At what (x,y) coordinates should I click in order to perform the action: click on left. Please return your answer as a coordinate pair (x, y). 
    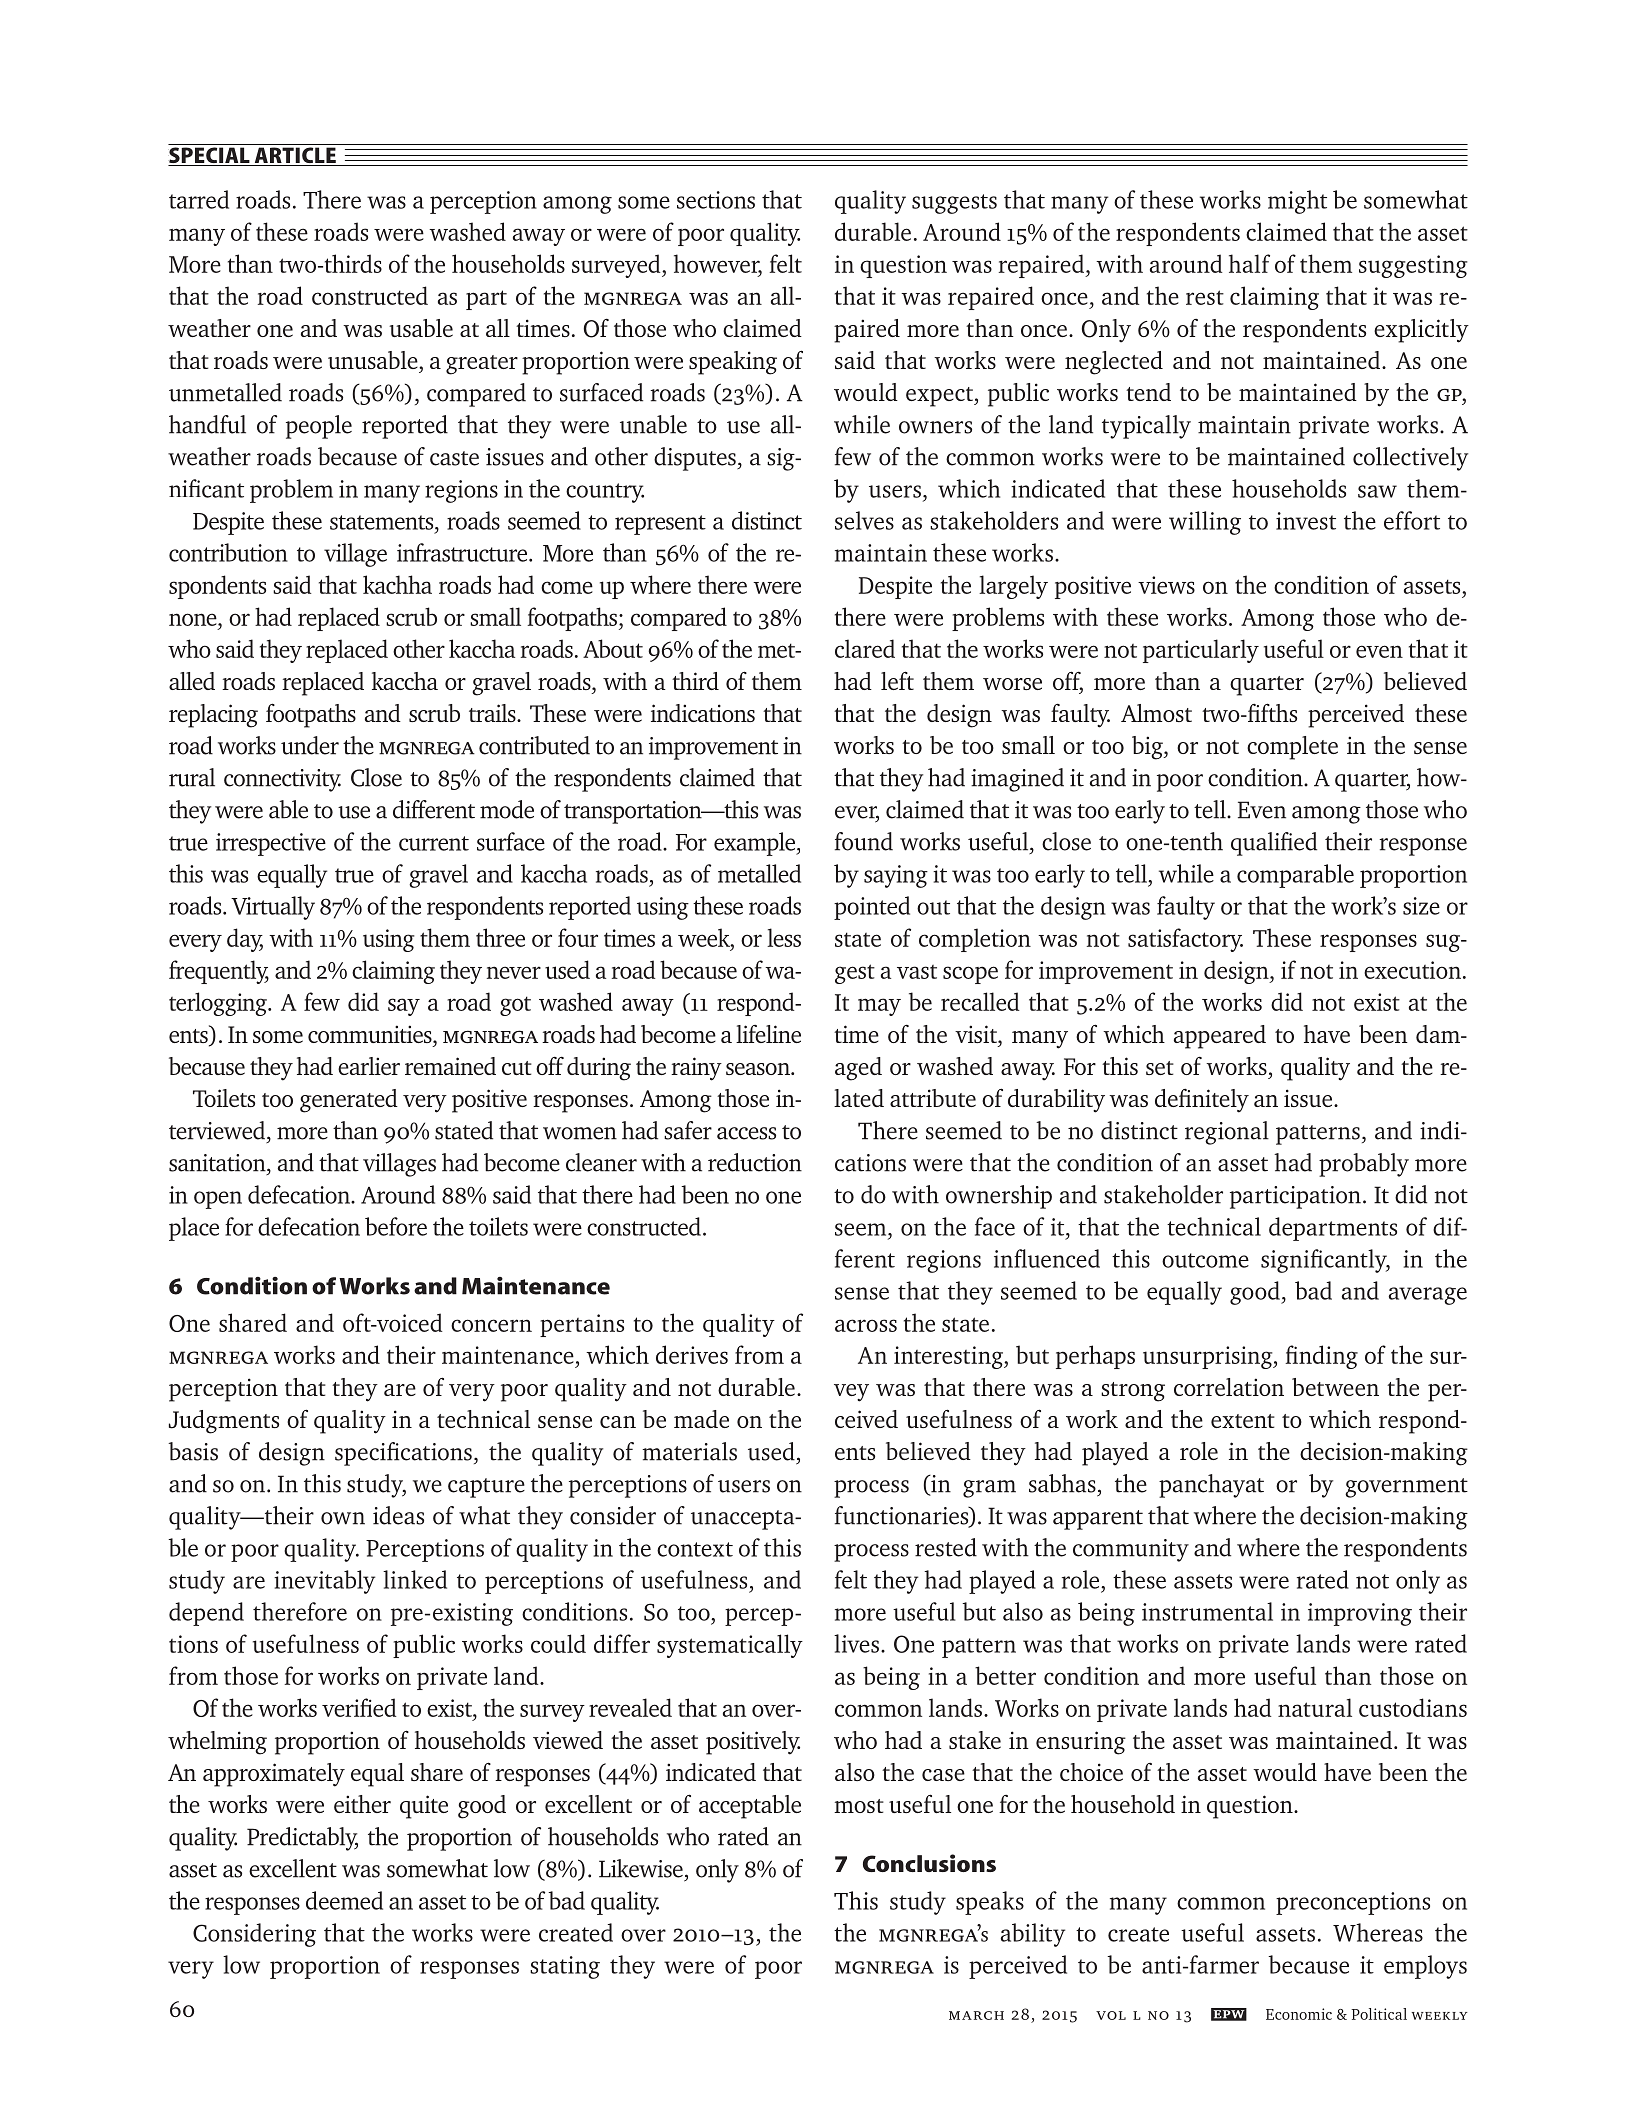
    Looking at the image, I should click on (897, 680).
